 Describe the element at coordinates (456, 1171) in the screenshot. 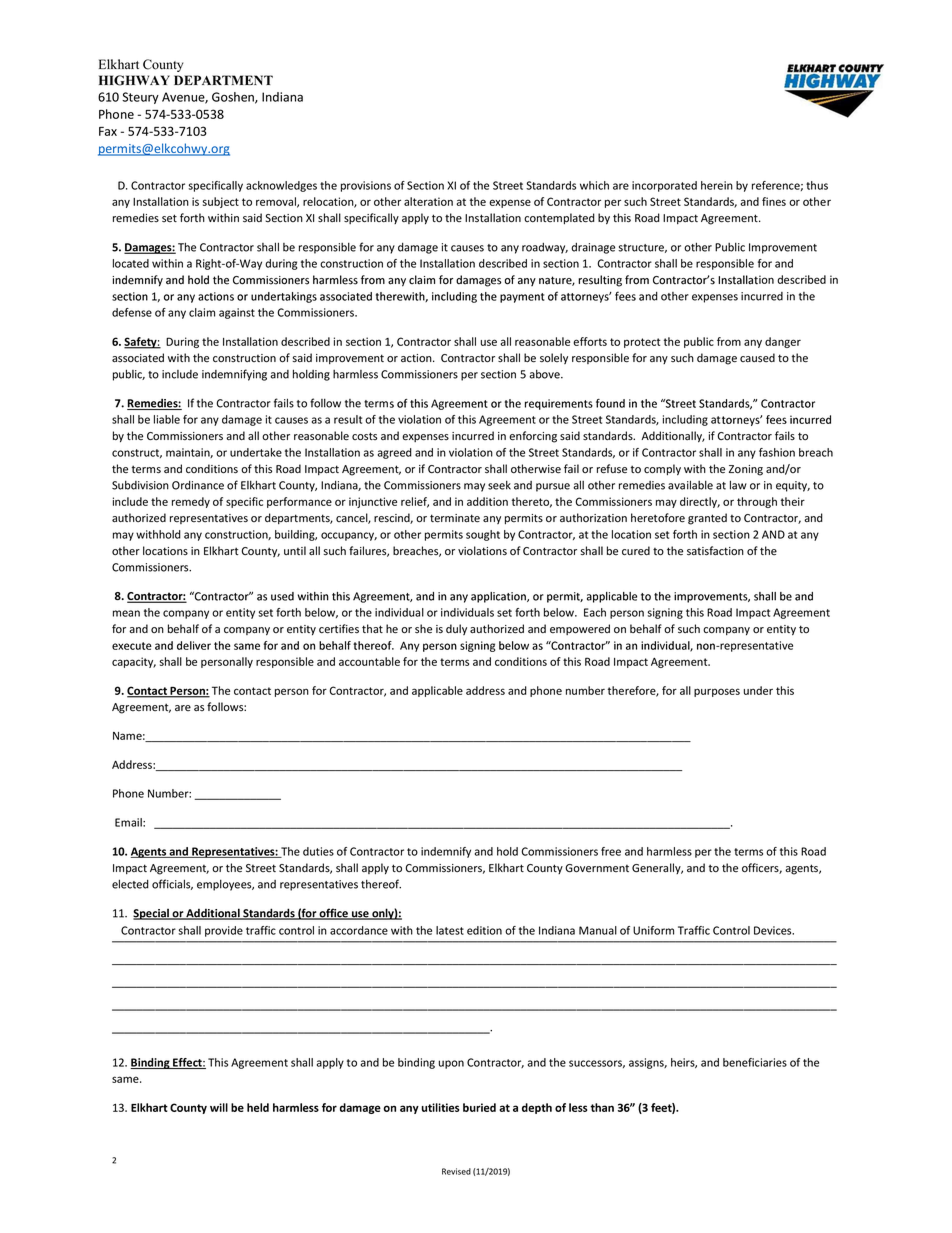

I see `Revised` at that location.
